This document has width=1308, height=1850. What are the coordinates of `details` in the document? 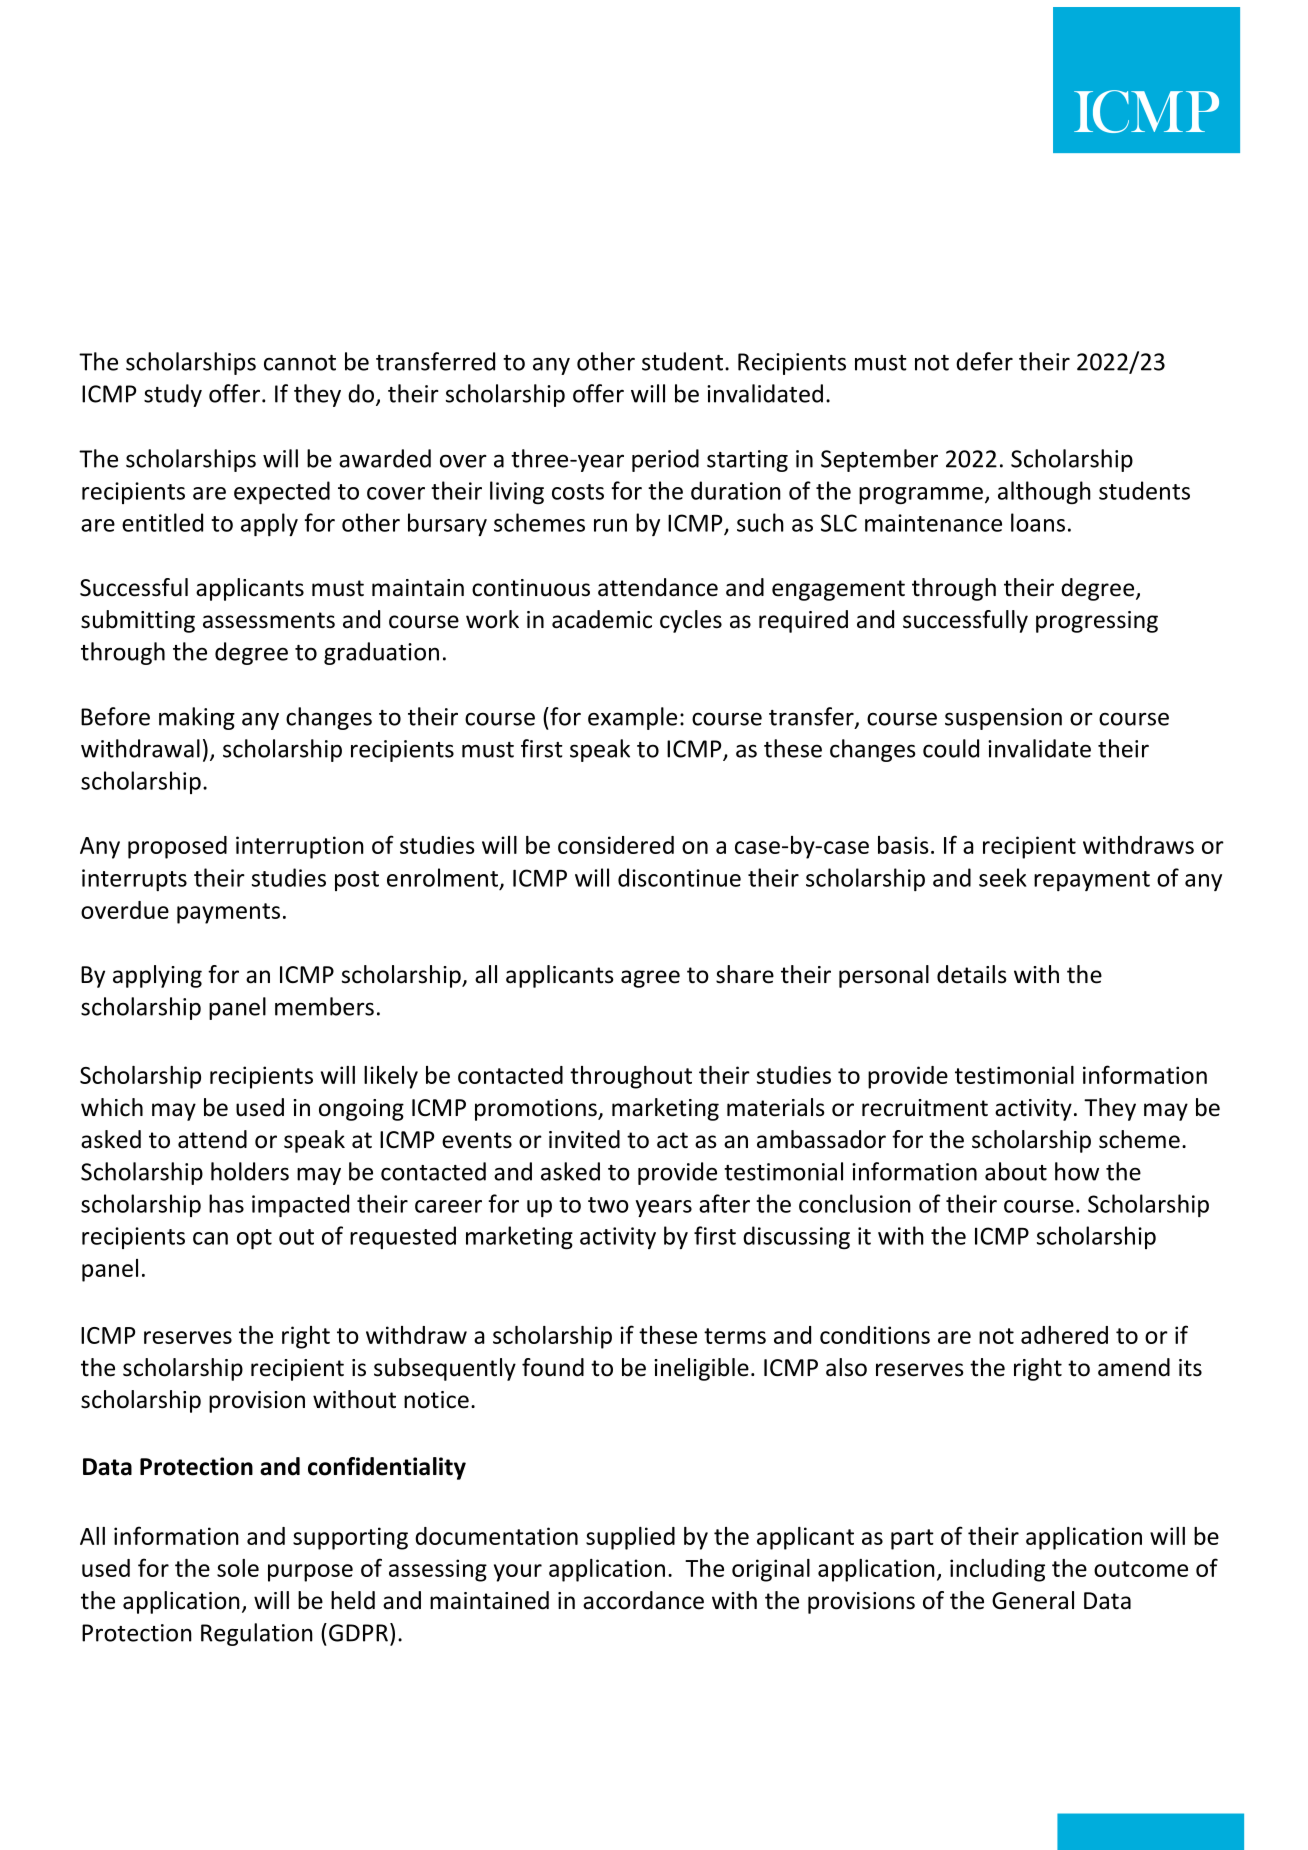 It's located at (972, 974).
